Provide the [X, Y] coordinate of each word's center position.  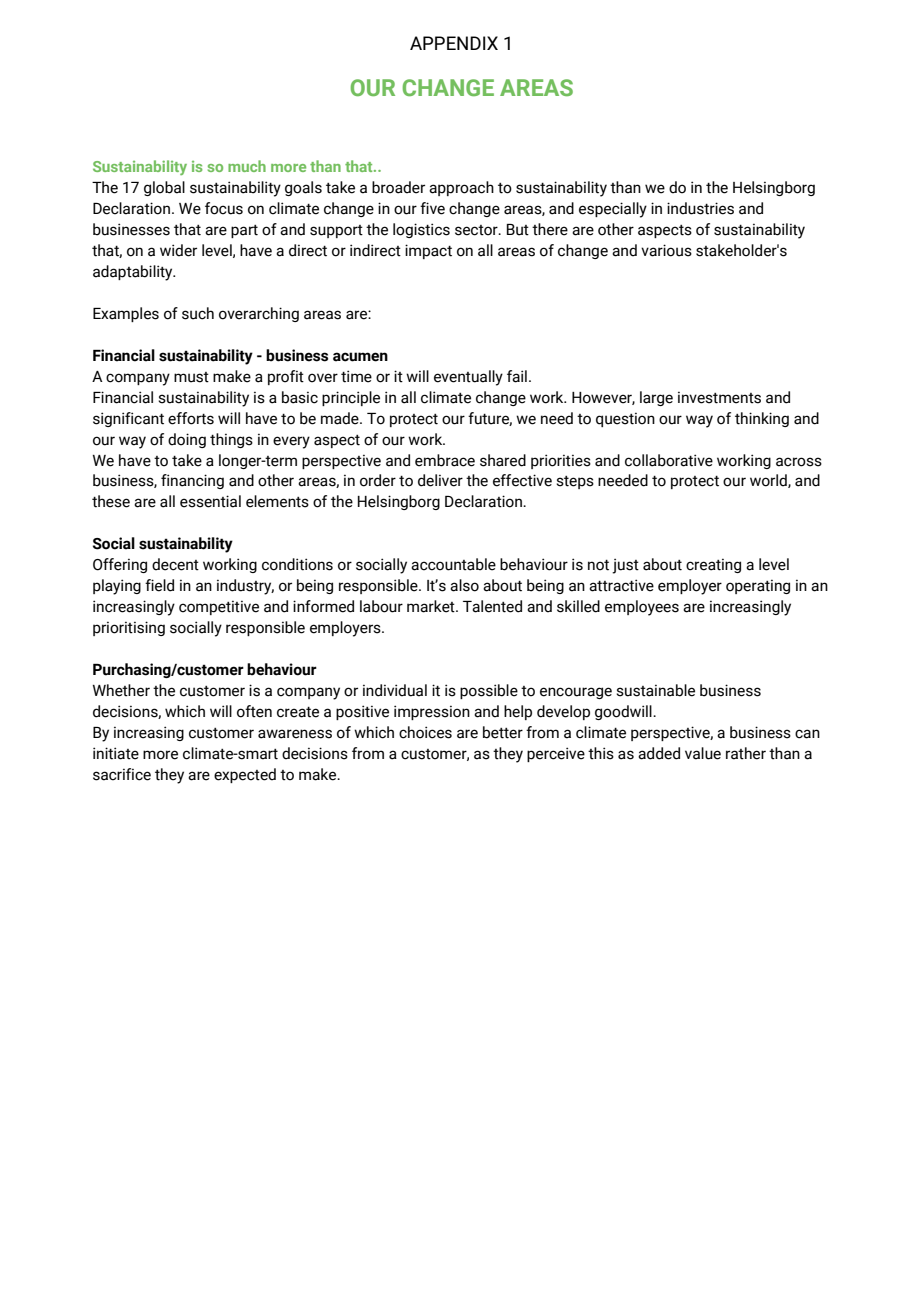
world [769, 481]
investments [719, 397]
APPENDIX [454, 43]
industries [700, 208]
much [247, 166]
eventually [468, 378]
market [432, 606]
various [666, 250]
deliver [440, 480]
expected [245, 775]
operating [758, 586]
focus [224, 208]
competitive [219, 607]
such [198, 313]
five [432, 208]
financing [192, 481]
